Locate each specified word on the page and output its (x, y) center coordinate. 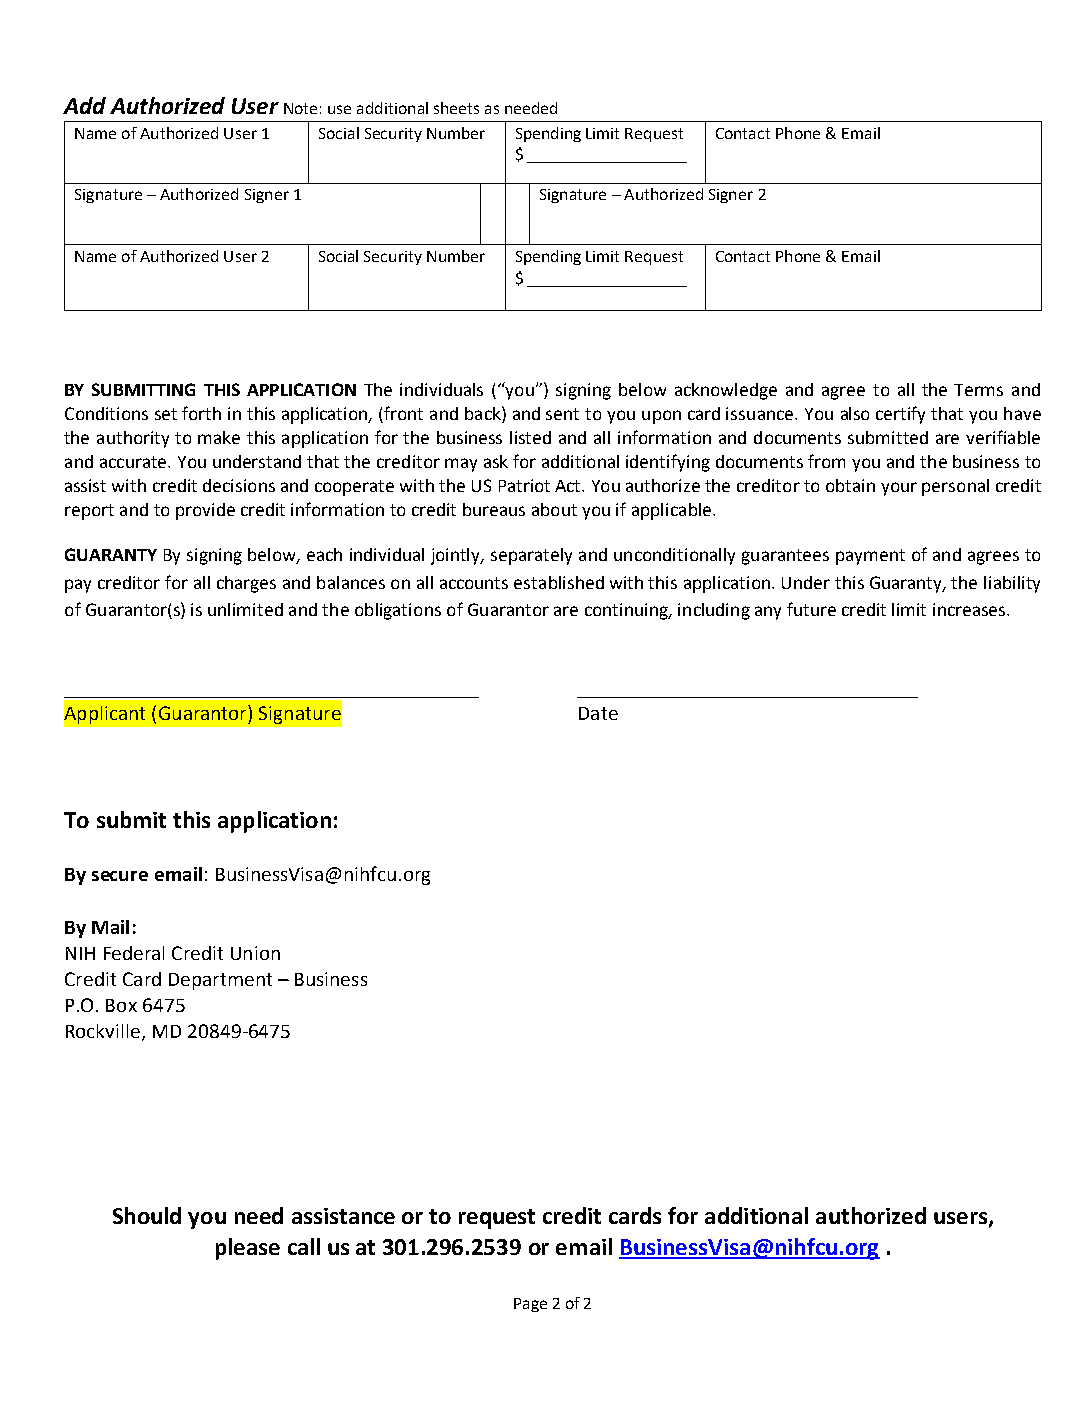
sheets (456, 108)
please (248, 1249)
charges (246, 584)
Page (530, 1305)
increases (970, 609)
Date (598, 713)
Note (300, 108)
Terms (978, 390)
